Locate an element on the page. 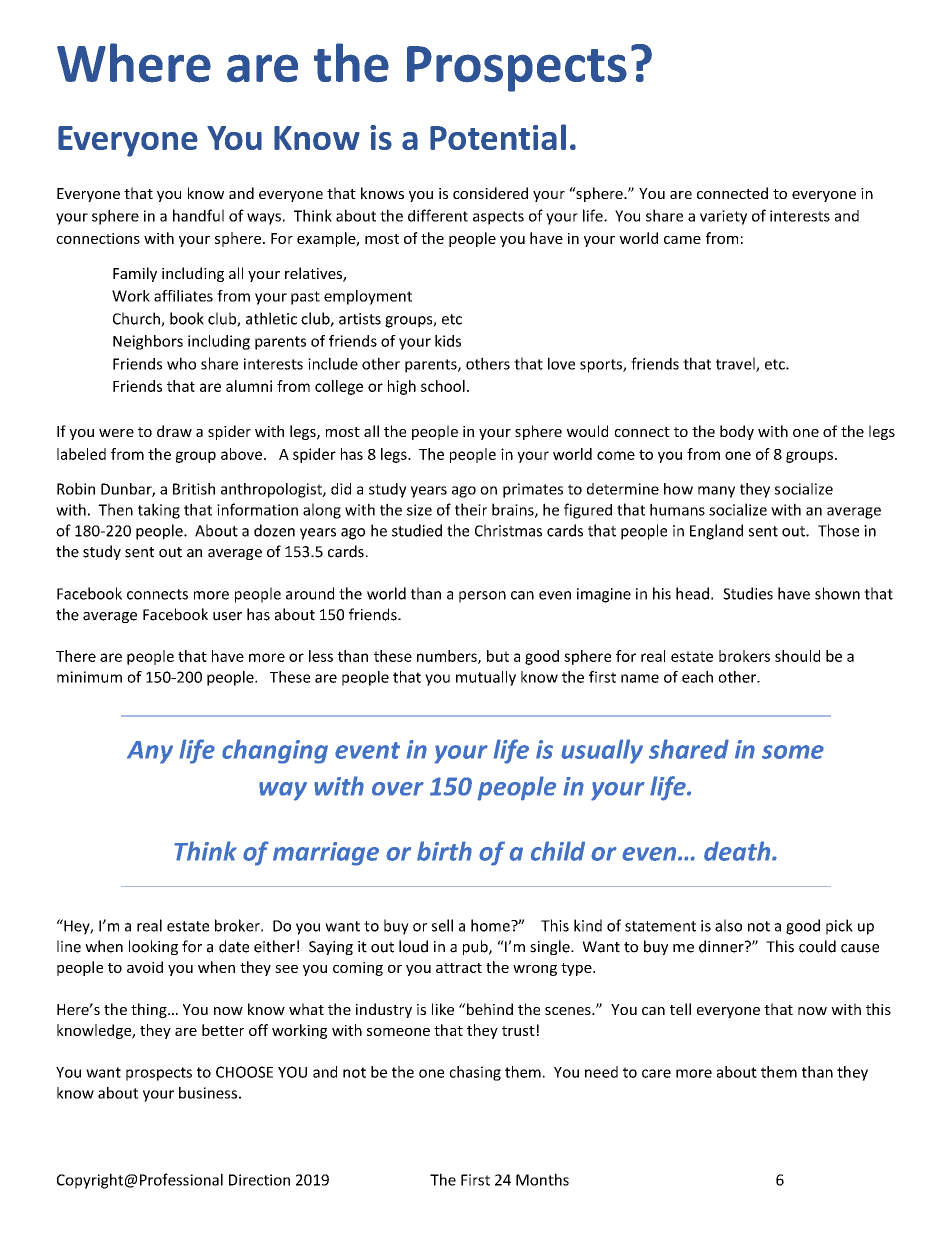 The height and width of the image is (1233, 952). their is located at coordinates (471, 509).
